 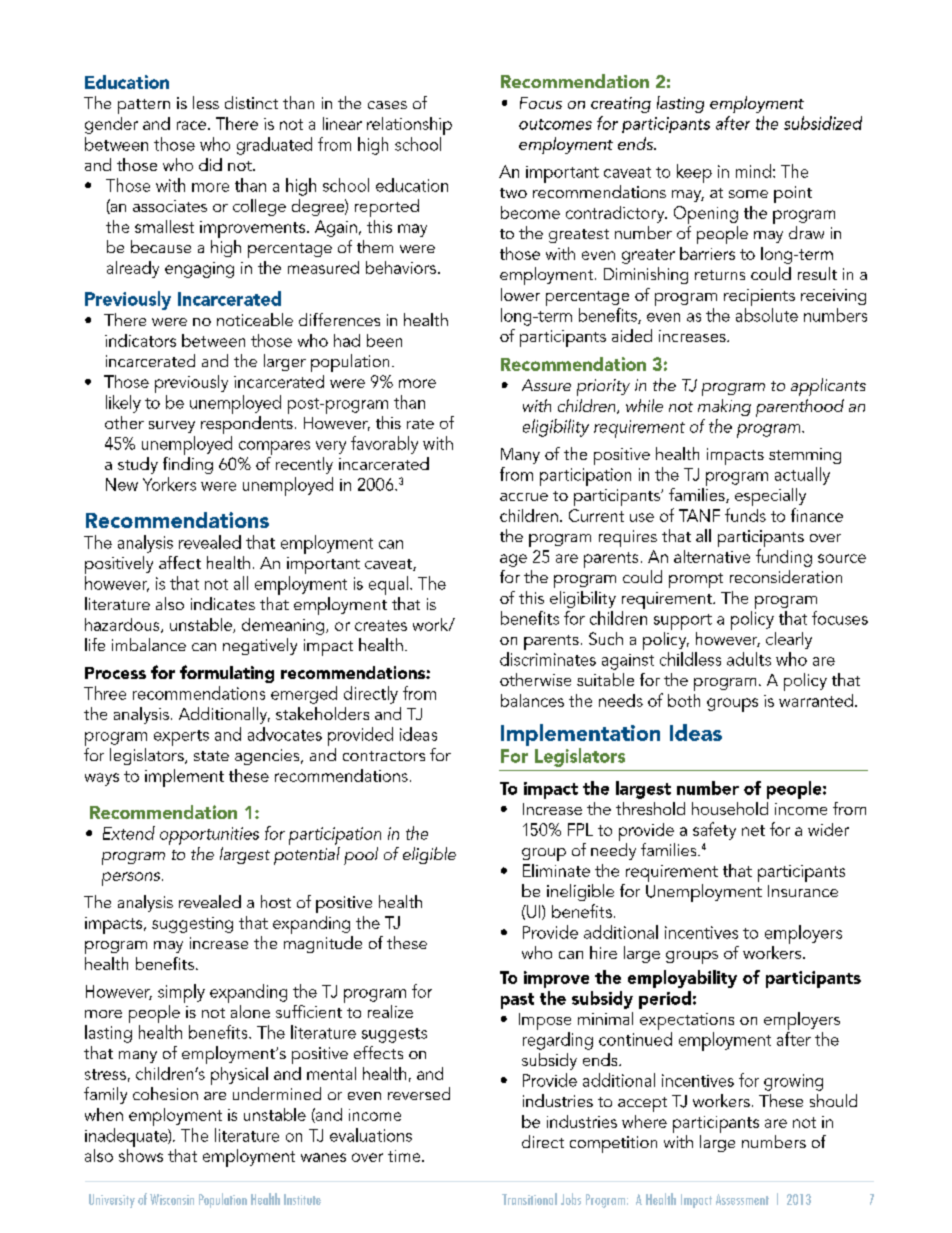 I want to click on time, so click(x=405, y=1156).
